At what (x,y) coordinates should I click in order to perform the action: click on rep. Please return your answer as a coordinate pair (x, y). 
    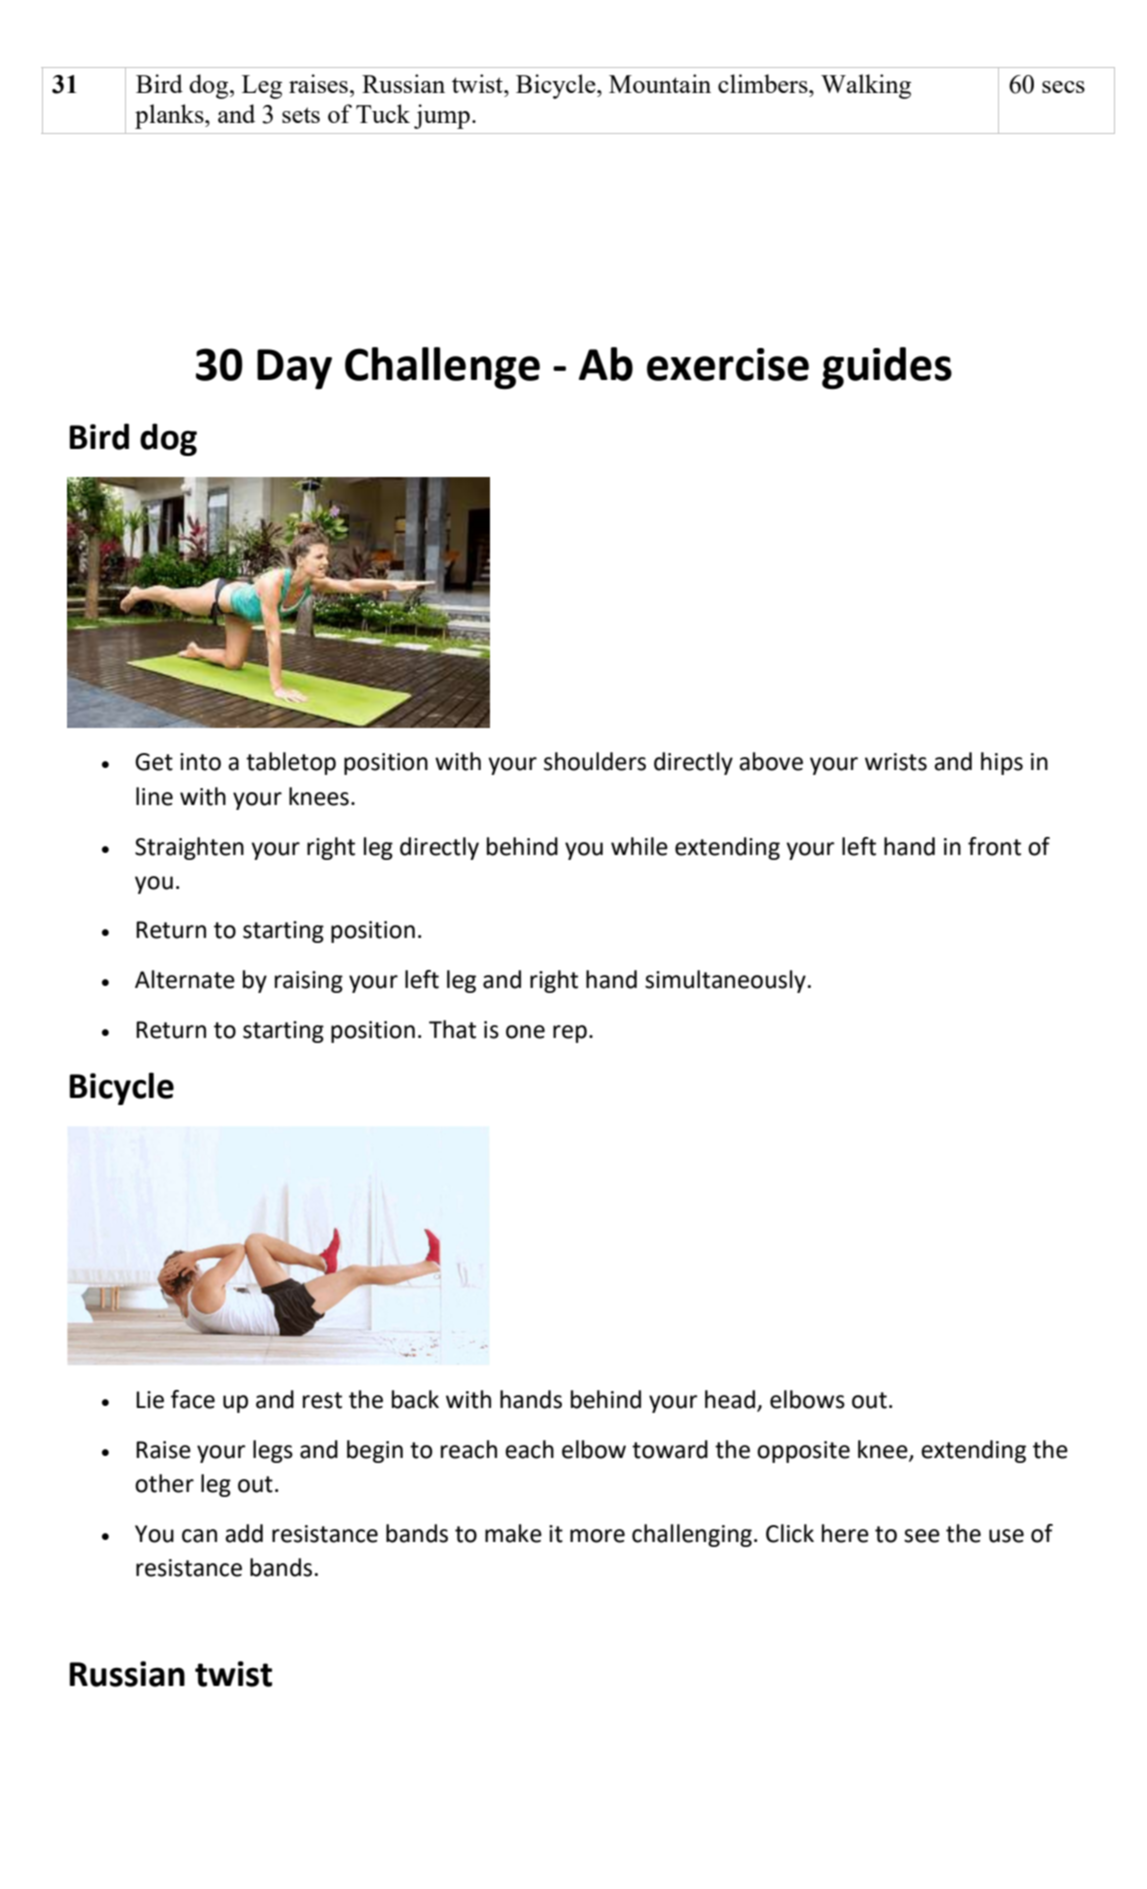
    Looking at the image, I should click on (570, 1034).
